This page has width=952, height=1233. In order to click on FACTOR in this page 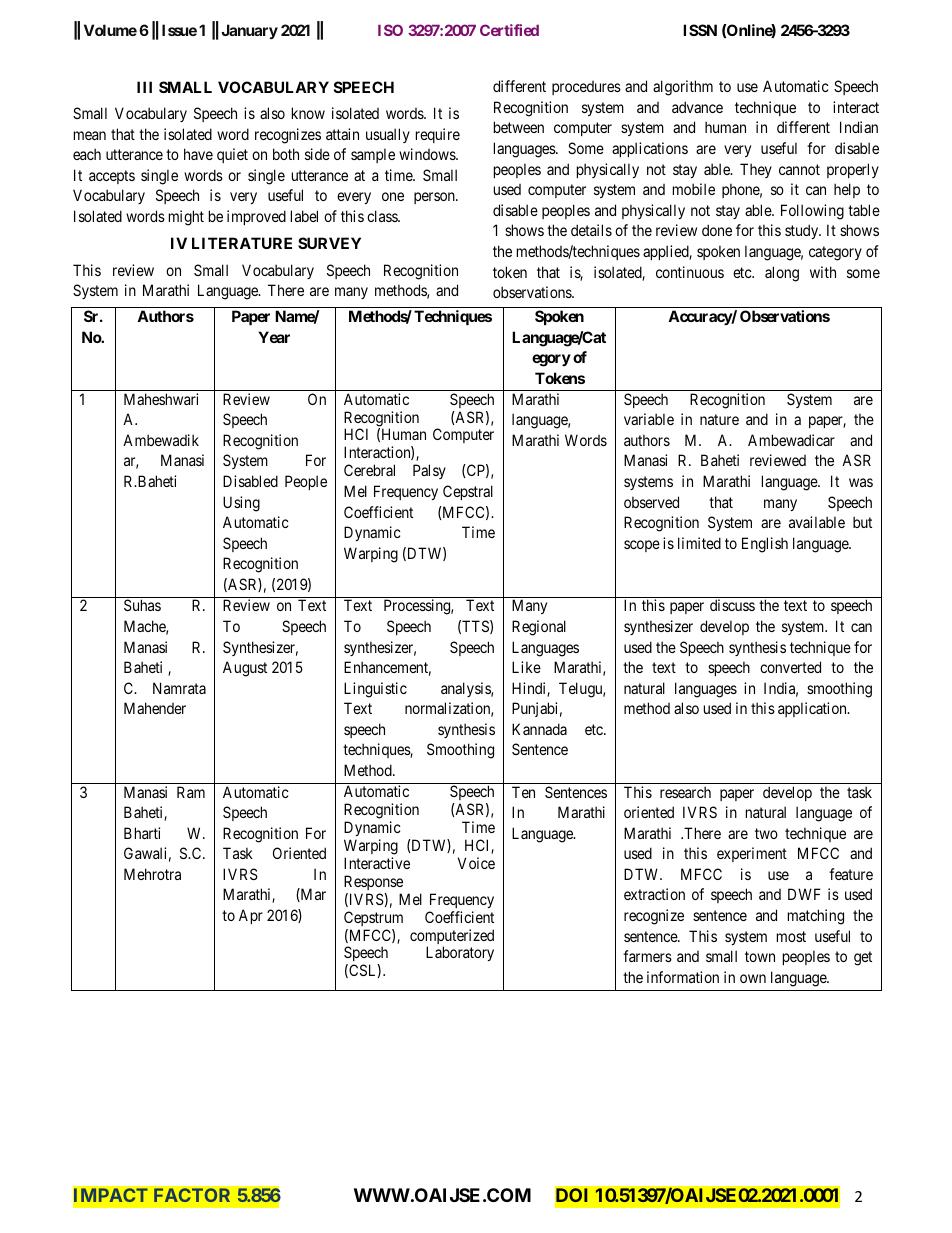, I will do `click(192, 1195)`.
